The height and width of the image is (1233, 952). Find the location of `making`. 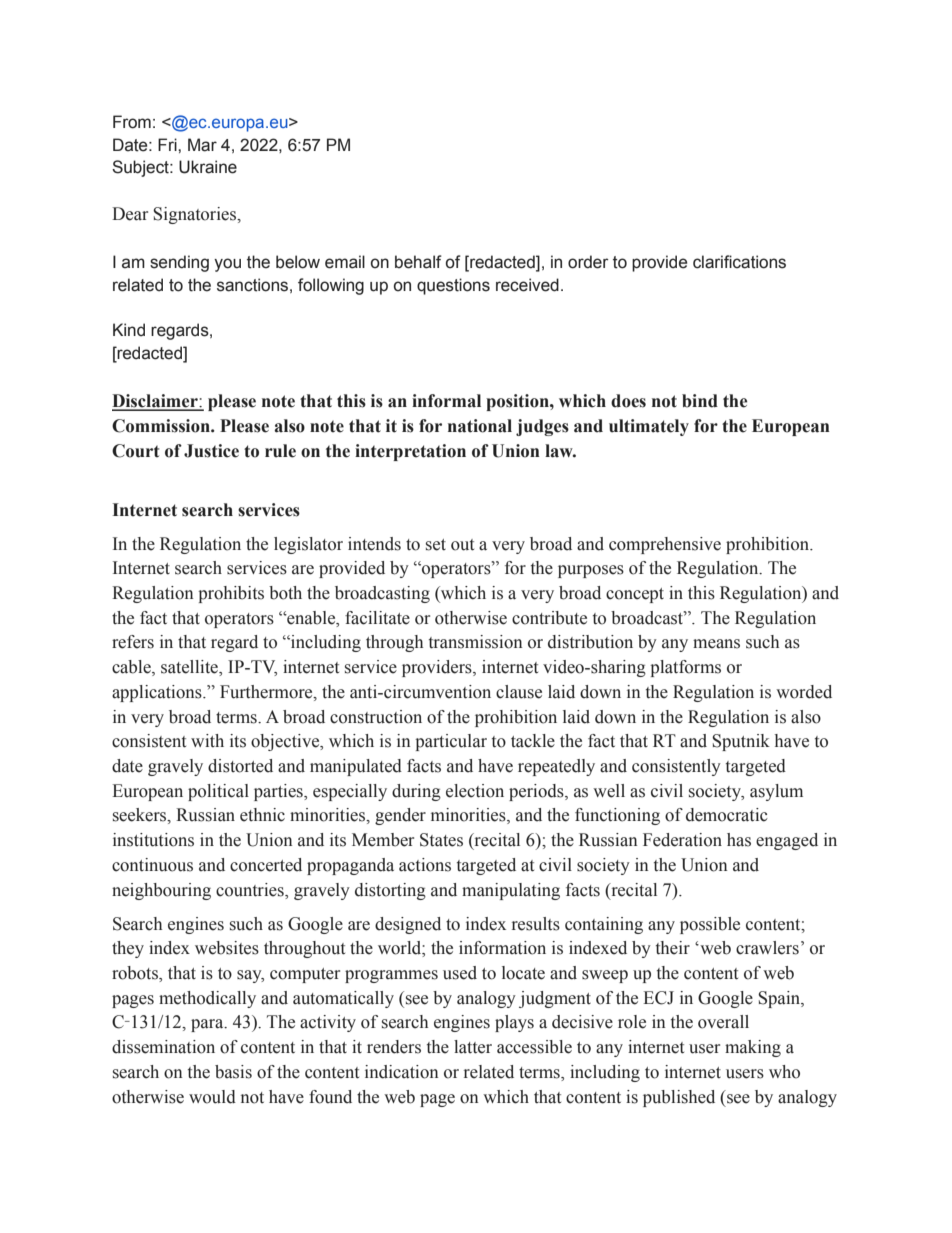

making is located at coordinates (753, 1048).
